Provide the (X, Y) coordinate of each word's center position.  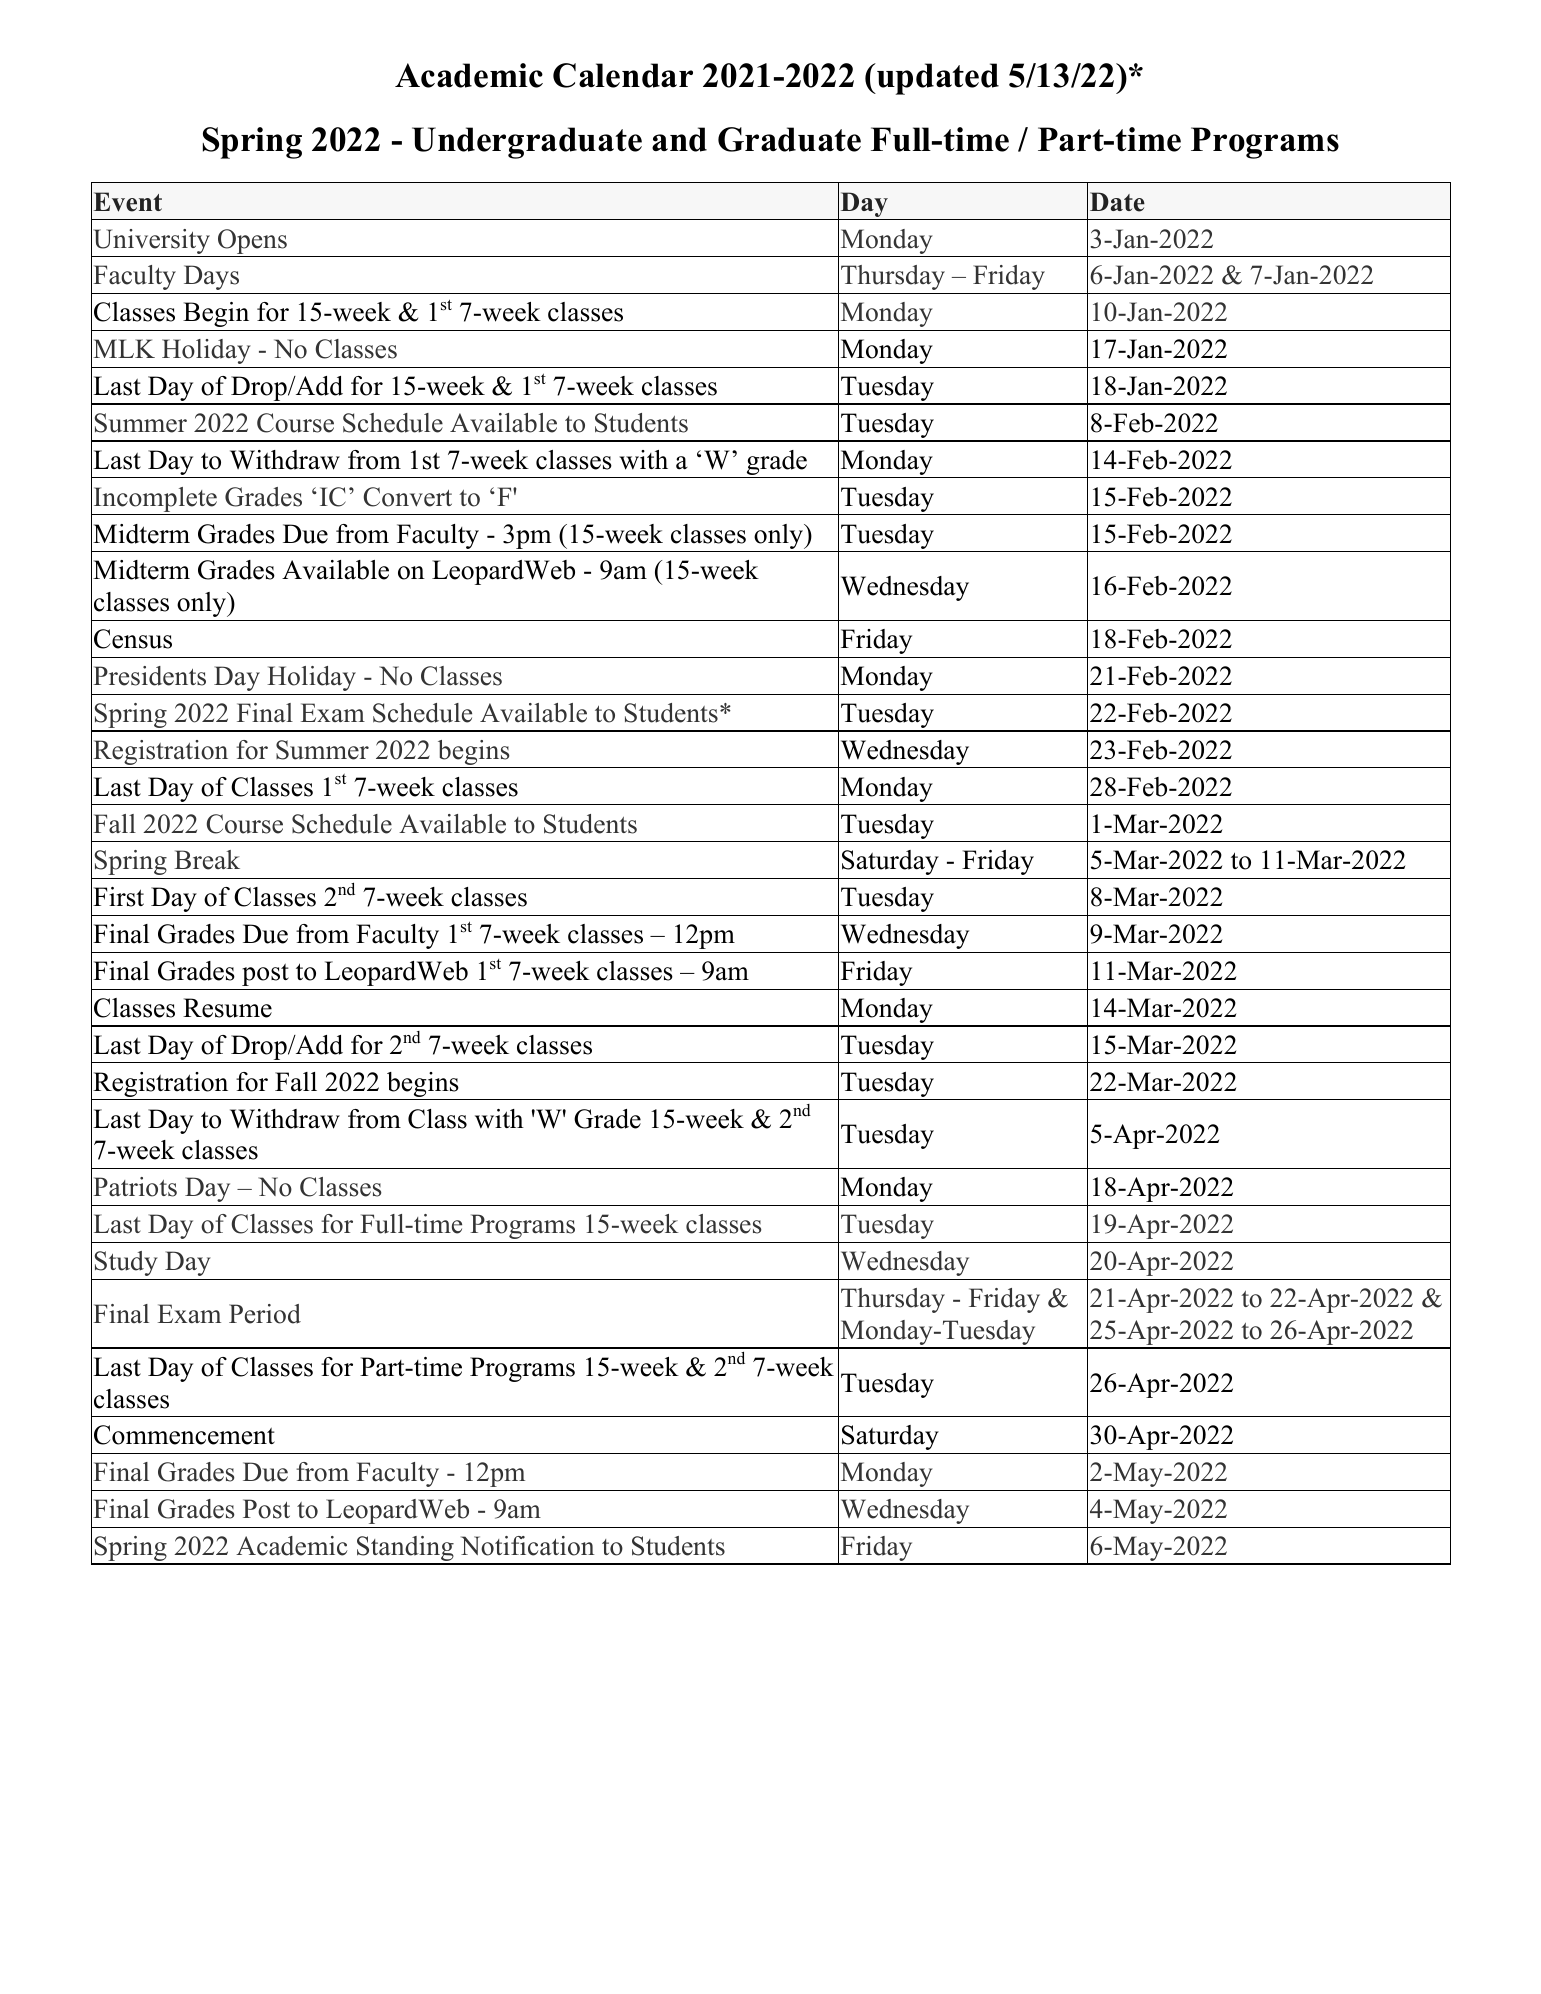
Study (126, 1263)
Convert (408, 497)
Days (211, 277)
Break (207, 860)
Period (265, 1314)
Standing (405, 1550)
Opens (252, 241)
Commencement (184, 1435)
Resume (227, 1008)
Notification (527, 1546)
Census (133, 639)
